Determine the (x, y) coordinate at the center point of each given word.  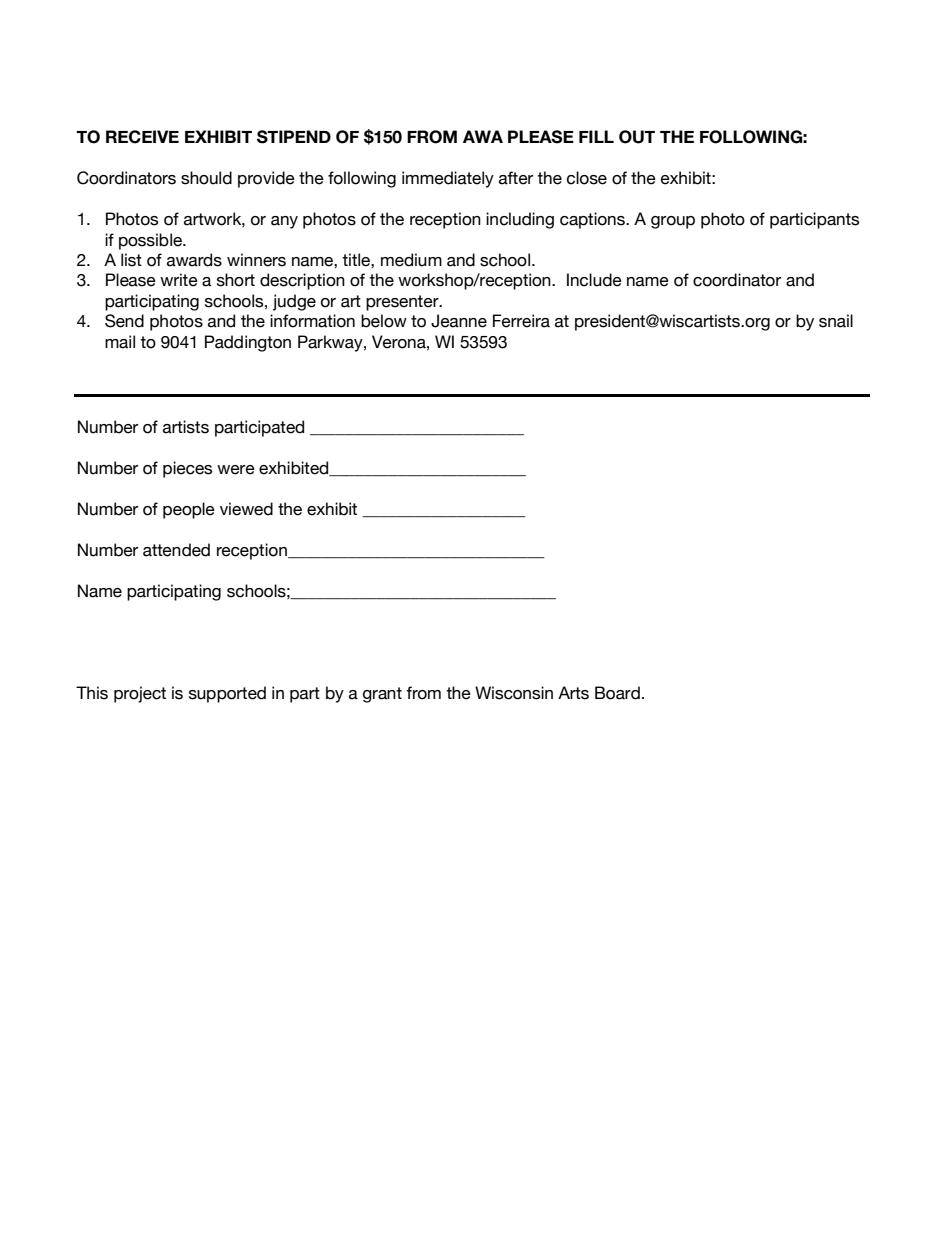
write (179, 280)
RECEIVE (142, 137)
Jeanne (459, 321)
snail (836, 321)
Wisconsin (514, 693)
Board (617, 693)
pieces (187, 469)
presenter (403, 303)
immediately (448, 179)
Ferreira (521, 321)
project (140, 694)
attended (176, 550)
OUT (637, 137)
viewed (246, 509)
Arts (573, 693)
